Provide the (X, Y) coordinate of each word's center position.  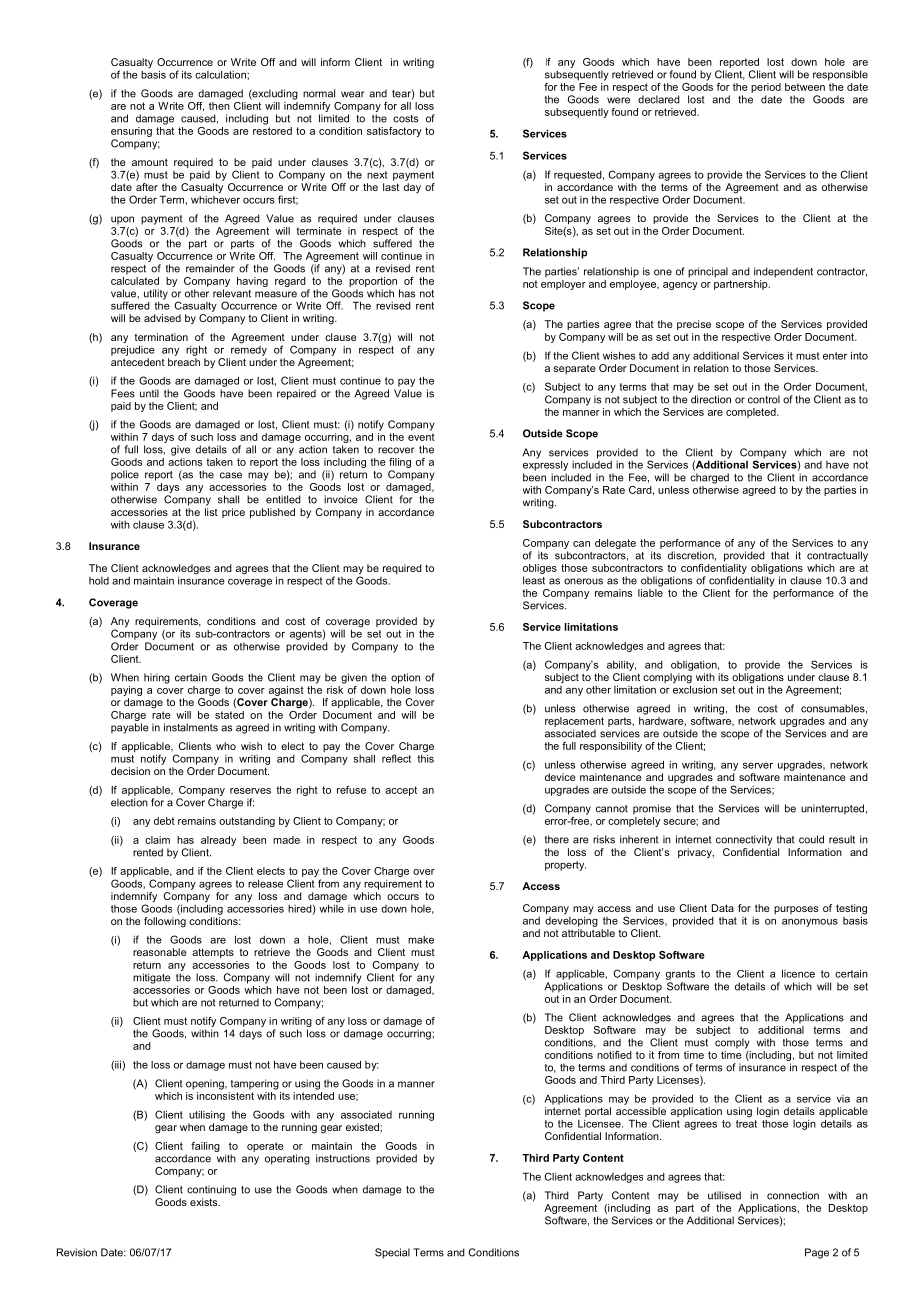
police (125, 475)
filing (400, 464)
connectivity (744, 840)
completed (752, 413)
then (219, 106)
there (557, 839)
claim (157, 840)
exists (205, 1202)
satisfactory (394, 132)
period (766, 88)
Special (392, 1253)
